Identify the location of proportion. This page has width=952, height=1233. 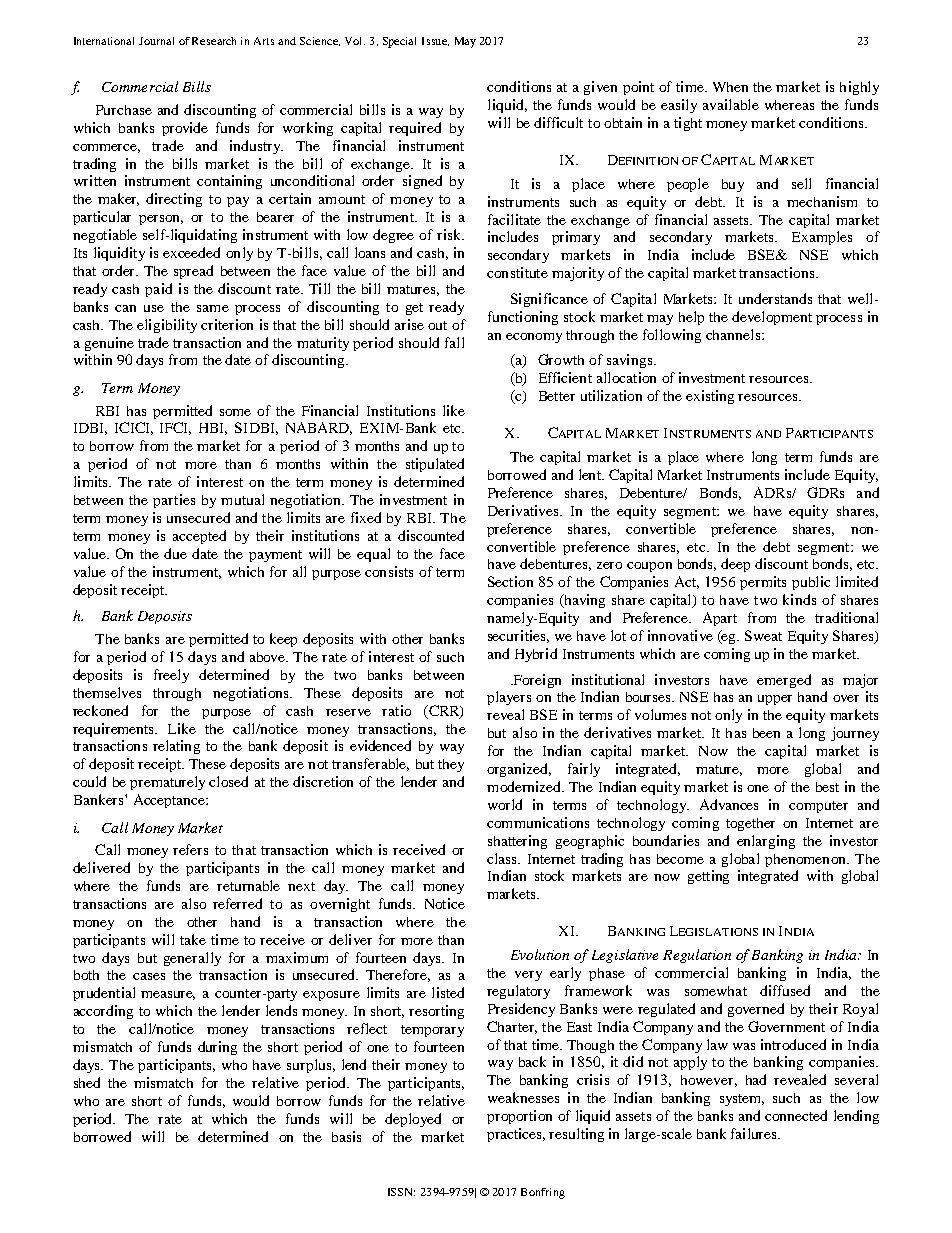
(519, 1117).
